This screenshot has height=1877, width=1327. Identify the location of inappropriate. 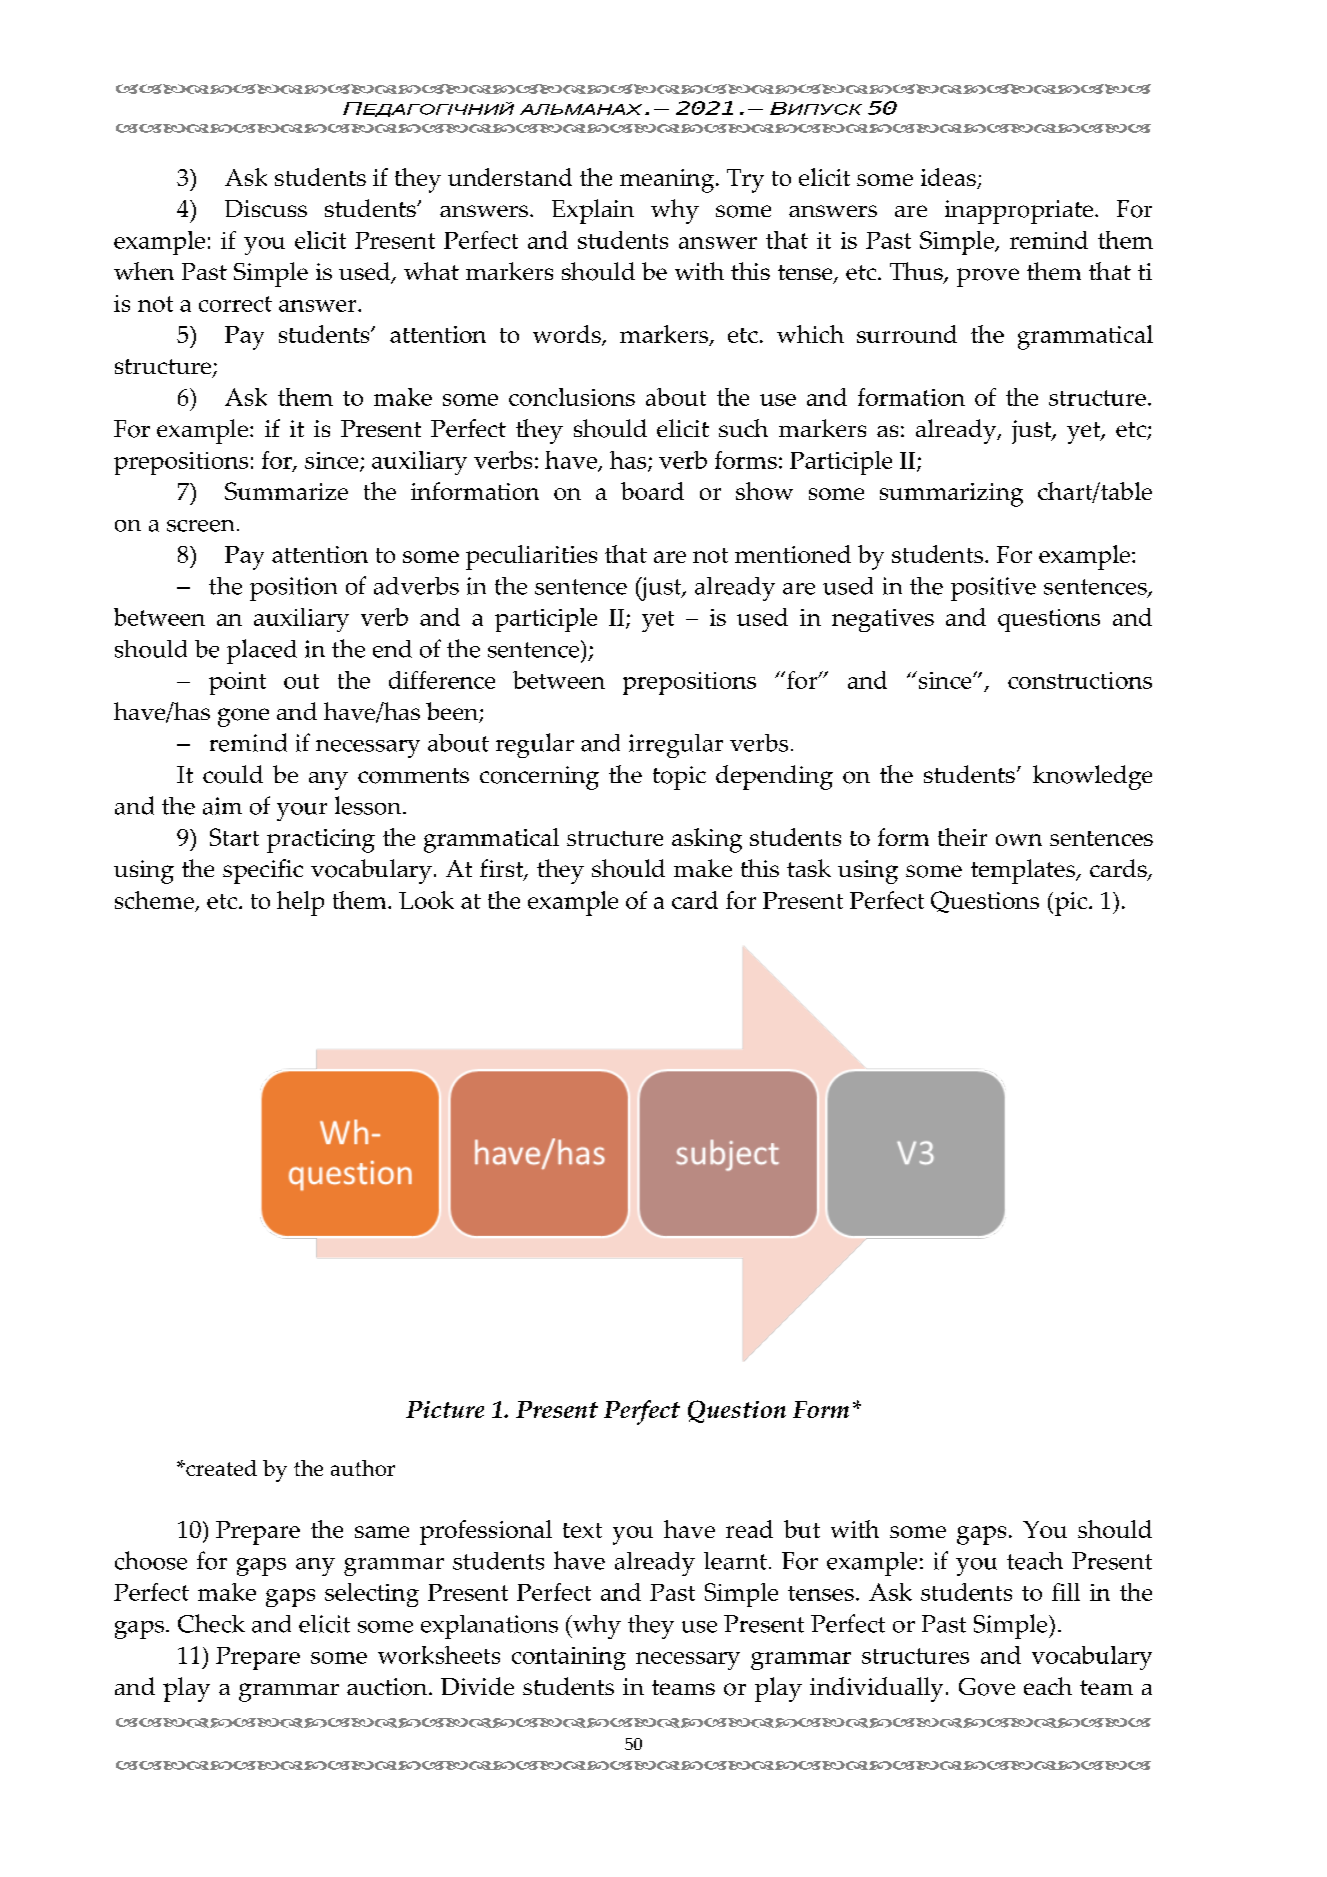
(1019, 212).
